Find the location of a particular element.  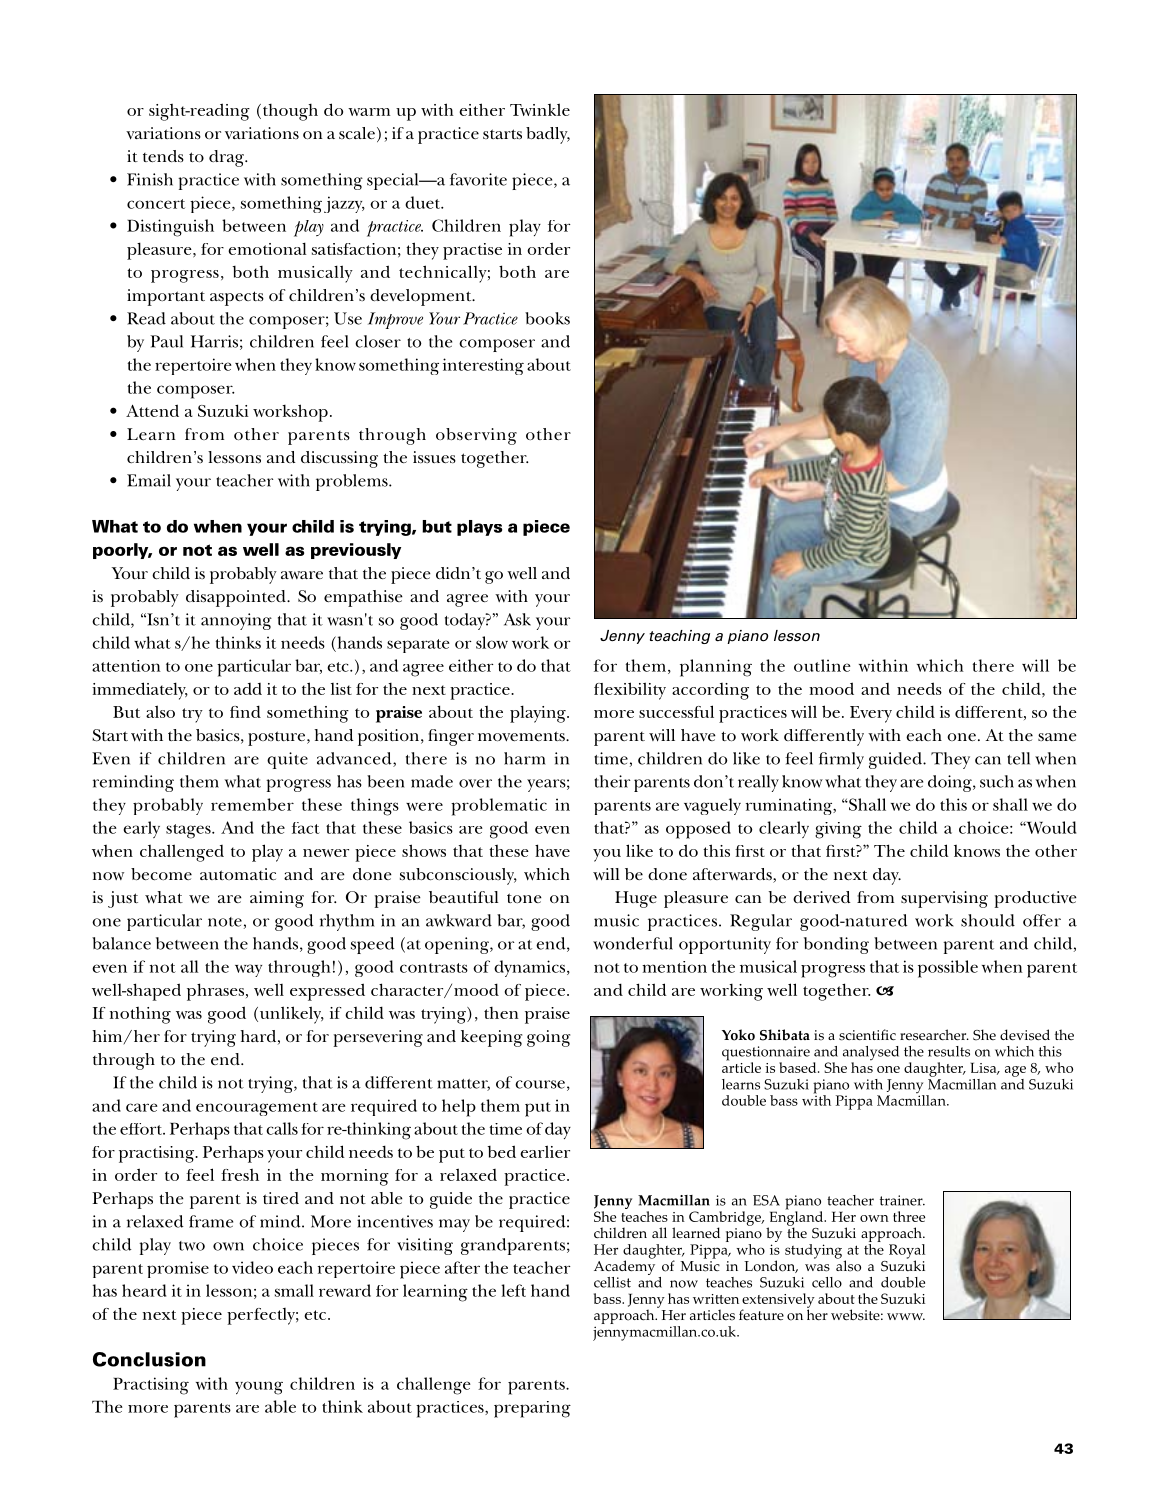

www is located at coordinates (906, 1316).
